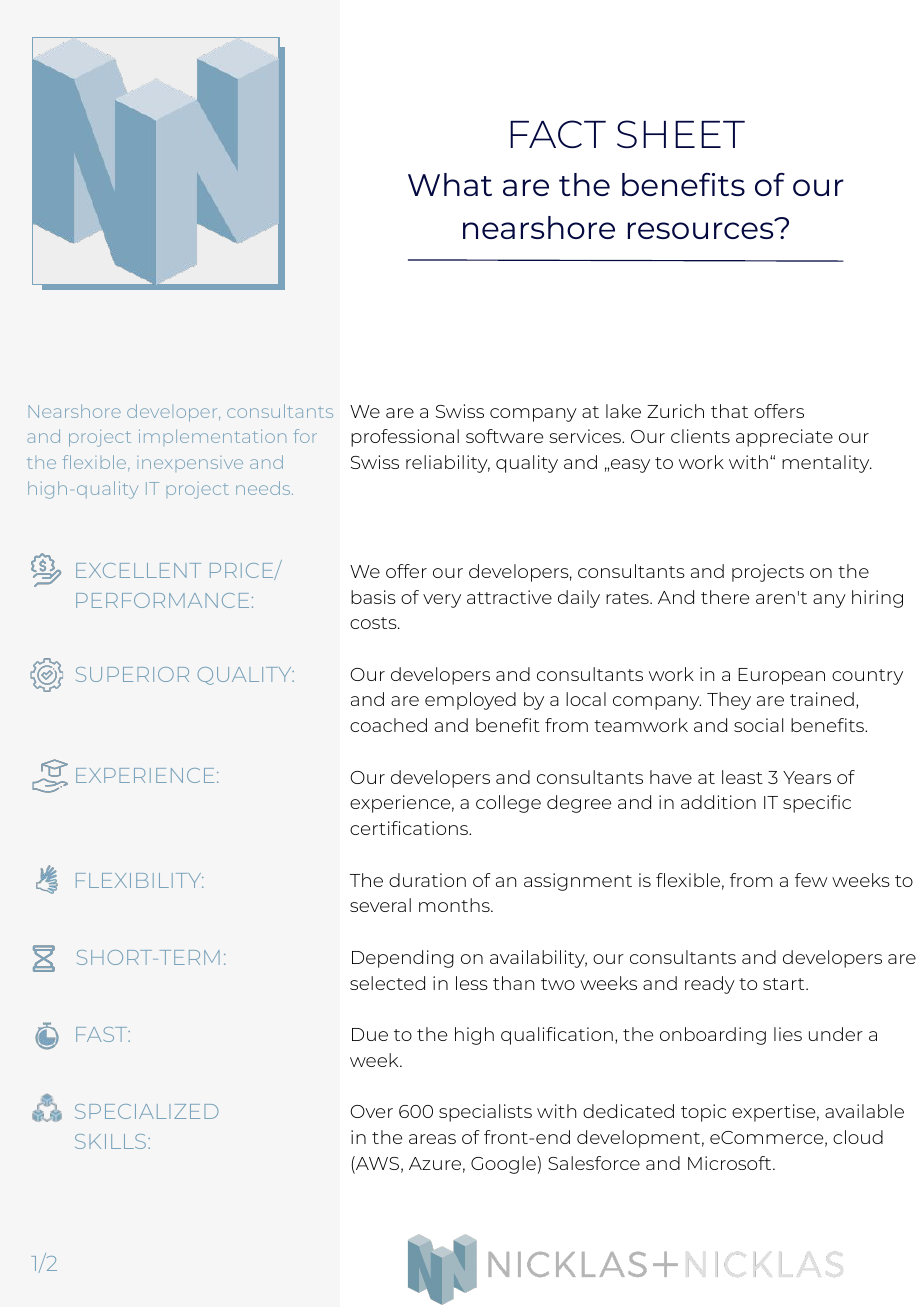 The height and width of the screenshot is (1307, 924). What do you see at coordinates (807, 777) in the screenshot?
I see `Years` at bounding box center [807, 777].
